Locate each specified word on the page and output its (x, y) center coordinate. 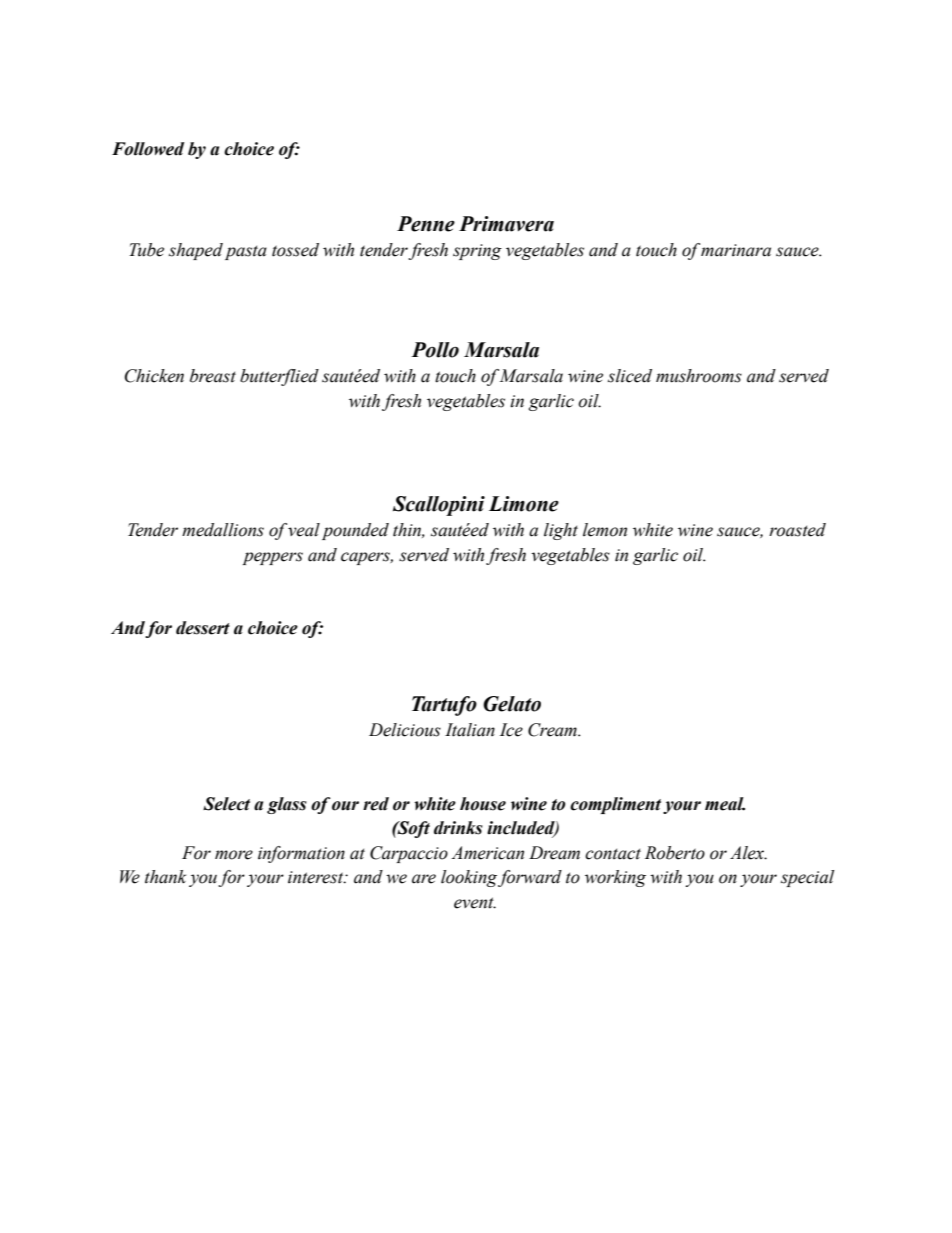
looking (469, 878)
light (561, 531)
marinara (736, 250)
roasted (797, 530)
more (234, 855)
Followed (148, 149)
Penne (426, 224)
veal (304, 530)
